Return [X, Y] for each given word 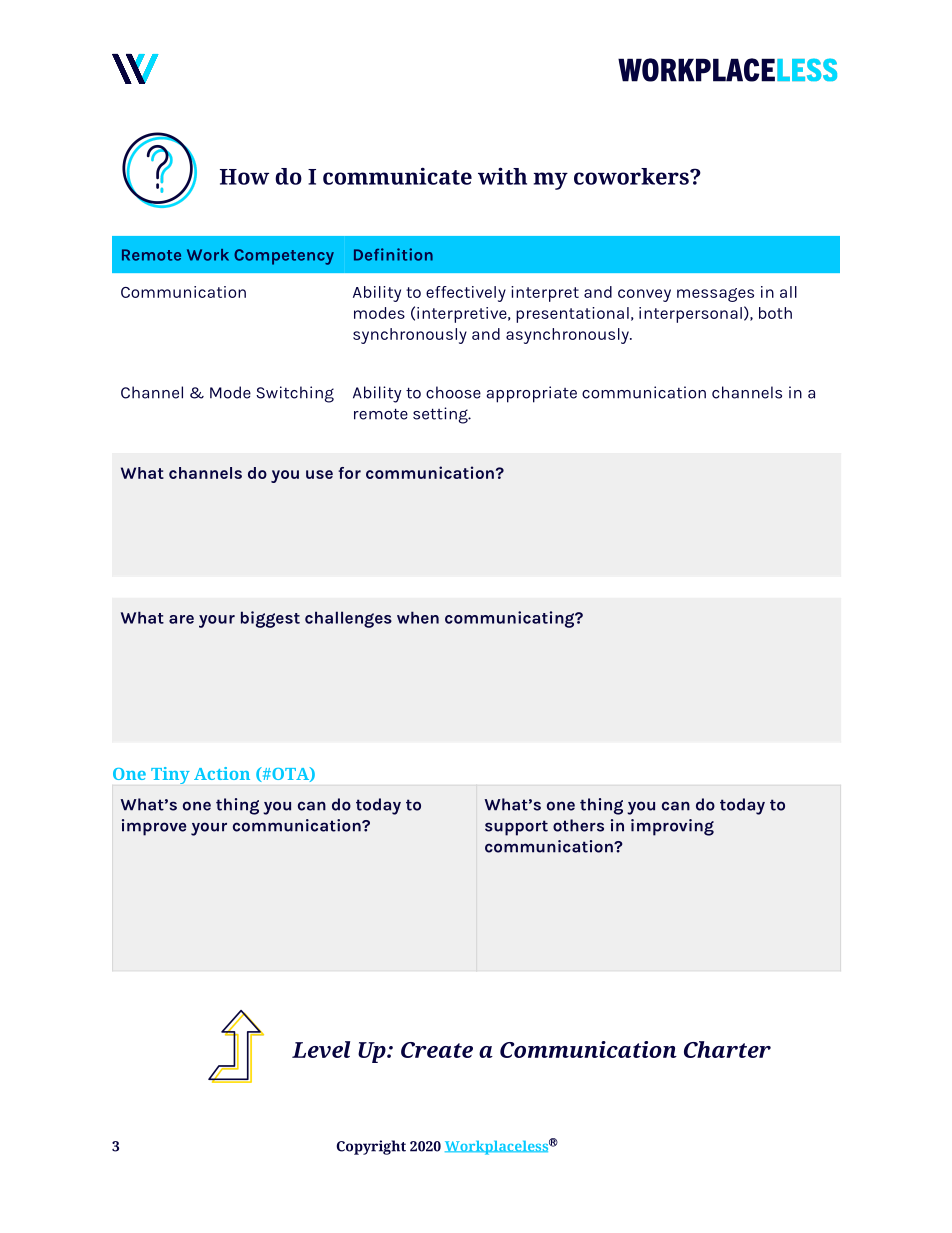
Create [437, 1050]
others [578, 825]
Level [321, 1049]
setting [441, 415]
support [516, 828]
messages [715, 295]
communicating [511, 619]
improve [154, 827]
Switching [295, 394]
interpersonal [690, 315]
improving [672, 827]
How [244, 177]
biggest [270, 619]
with [502, 176]
